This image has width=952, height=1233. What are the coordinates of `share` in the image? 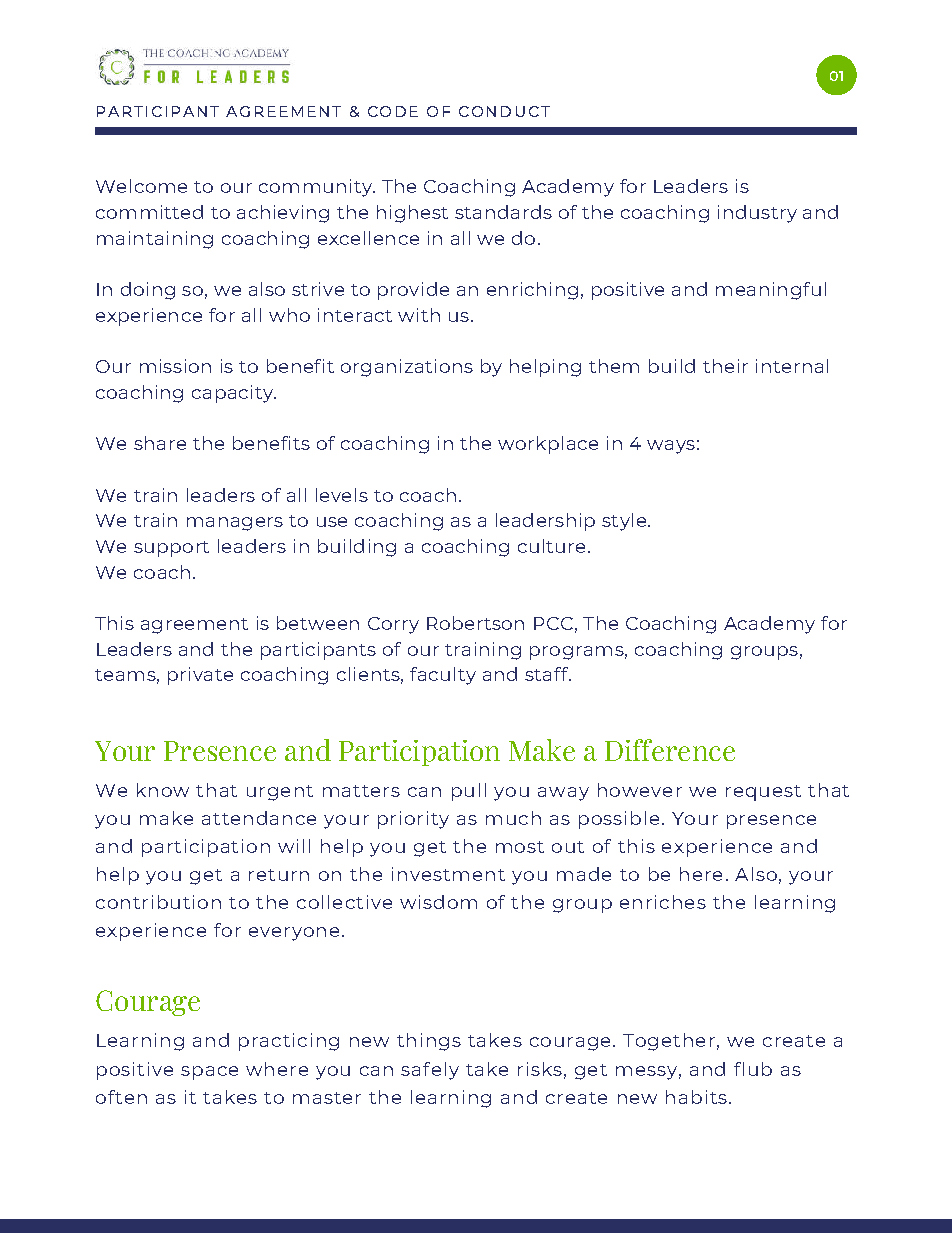 It's located at (160, 443).
